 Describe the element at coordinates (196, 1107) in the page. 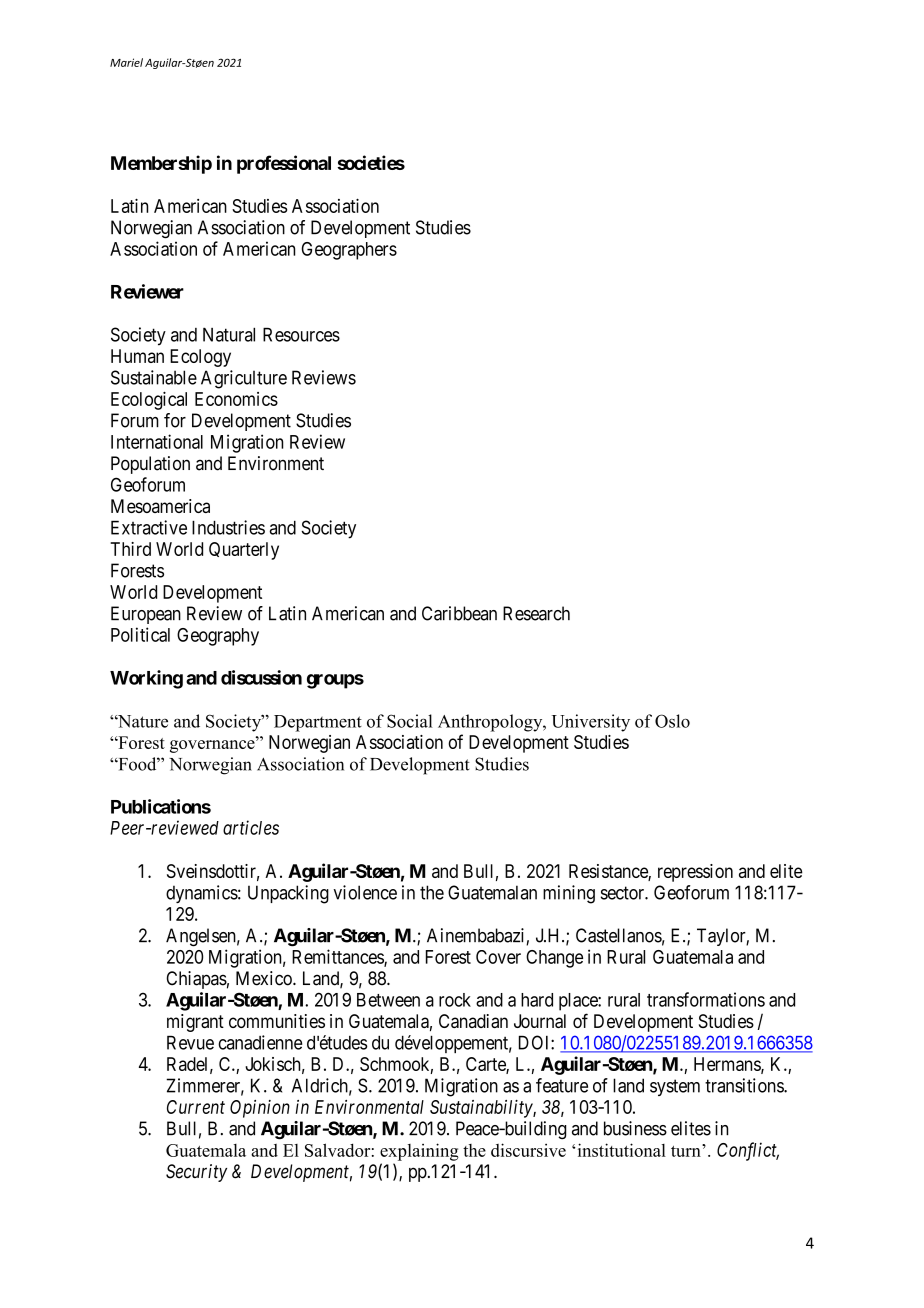

I see `Current` at that location.
